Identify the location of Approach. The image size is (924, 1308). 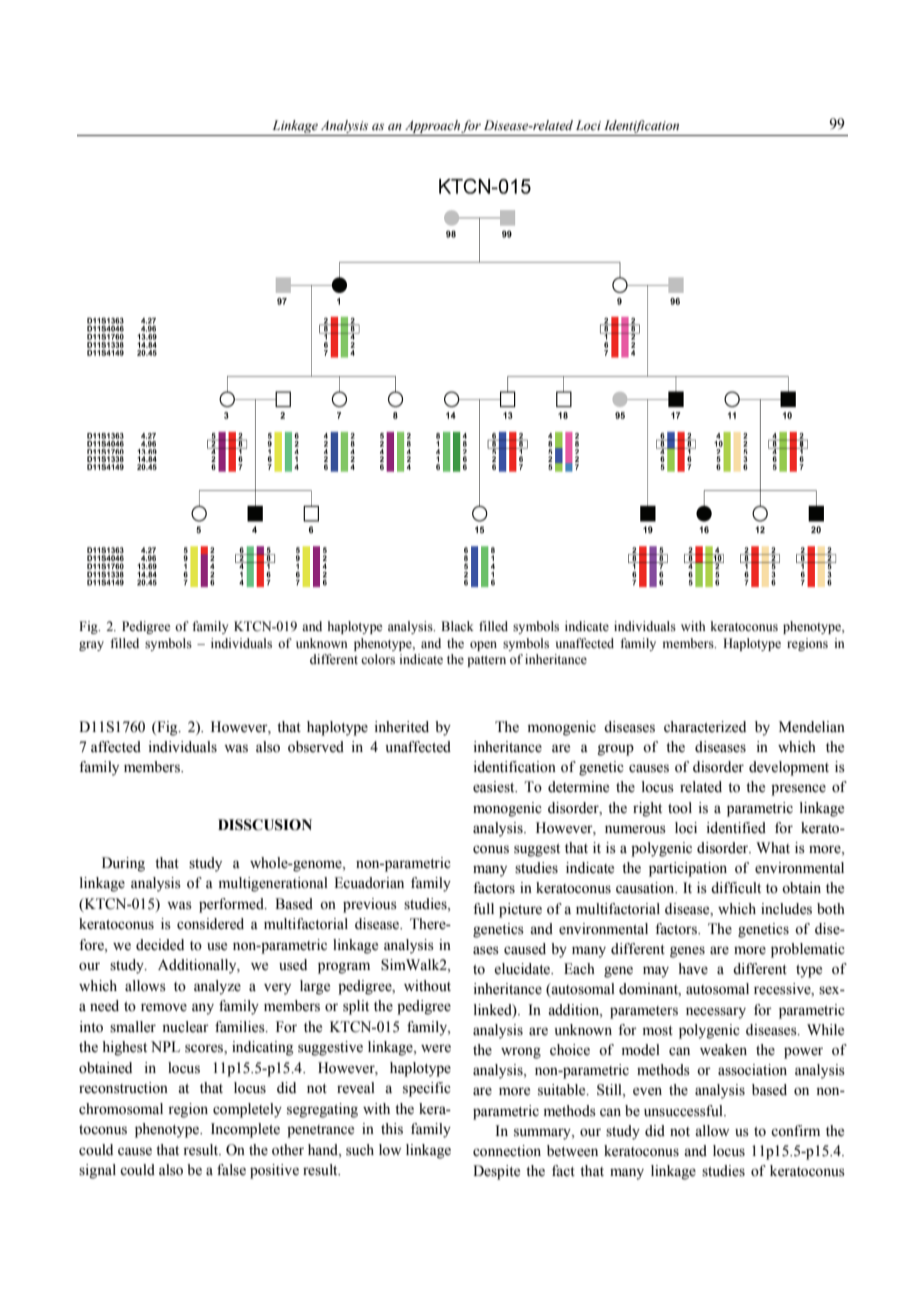
(433, 126).
